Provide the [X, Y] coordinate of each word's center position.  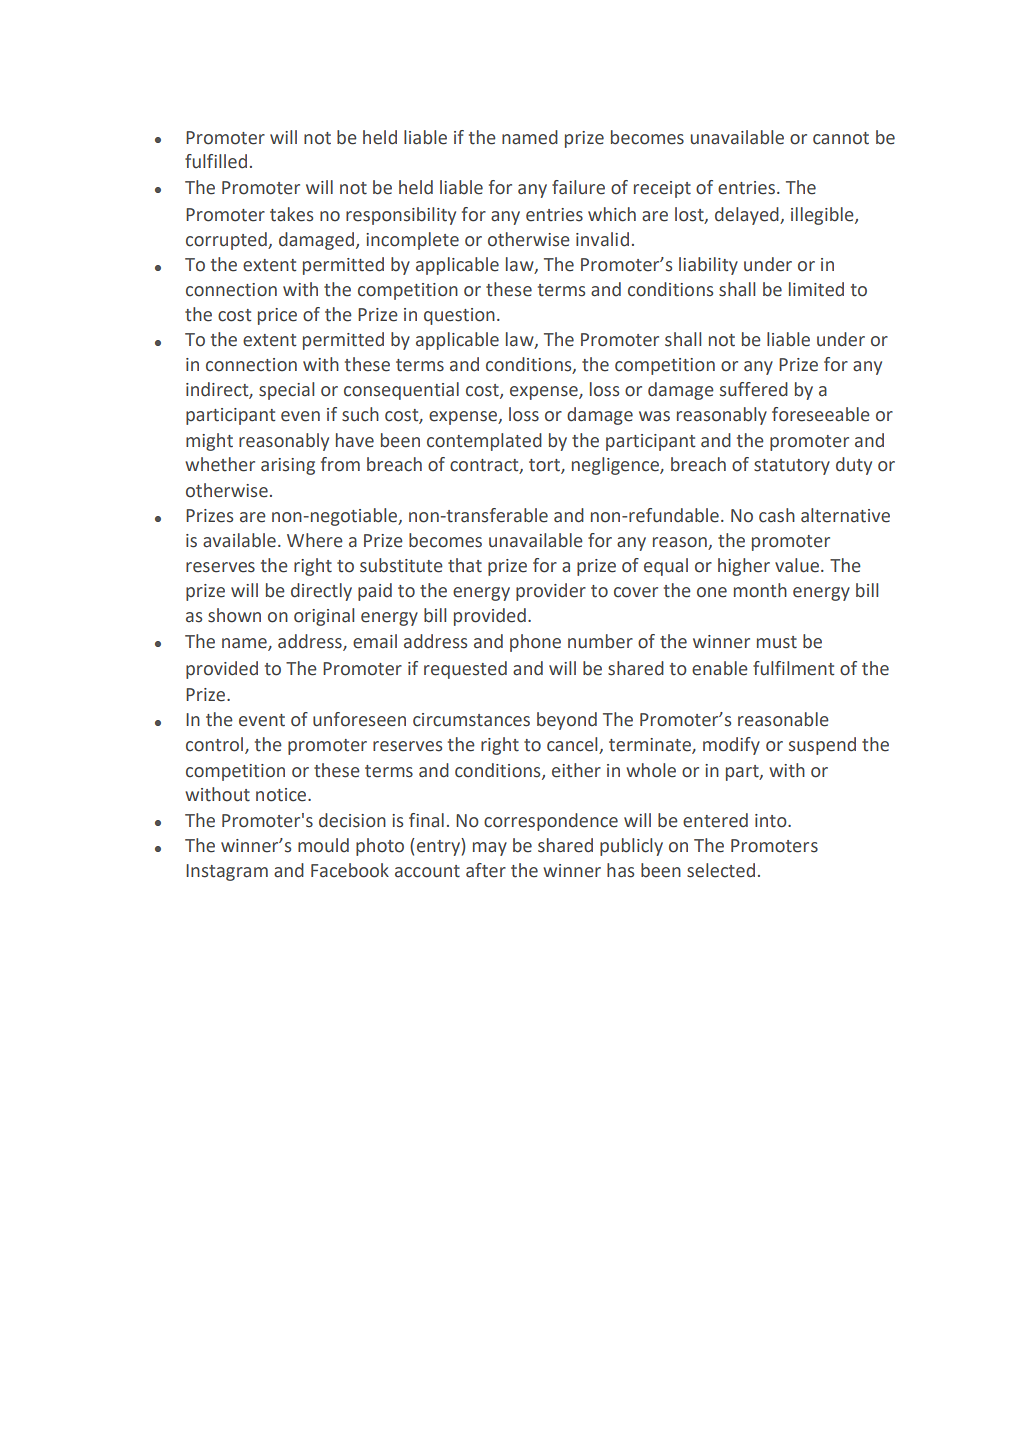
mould [323, 845]
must [777, 642]
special [286, 391]
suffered [754, 389]
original [324, 617]
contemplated [484, 442]
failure [578, 187]
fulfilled [216, 161]
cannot [841, 138]
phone [535, 643]
